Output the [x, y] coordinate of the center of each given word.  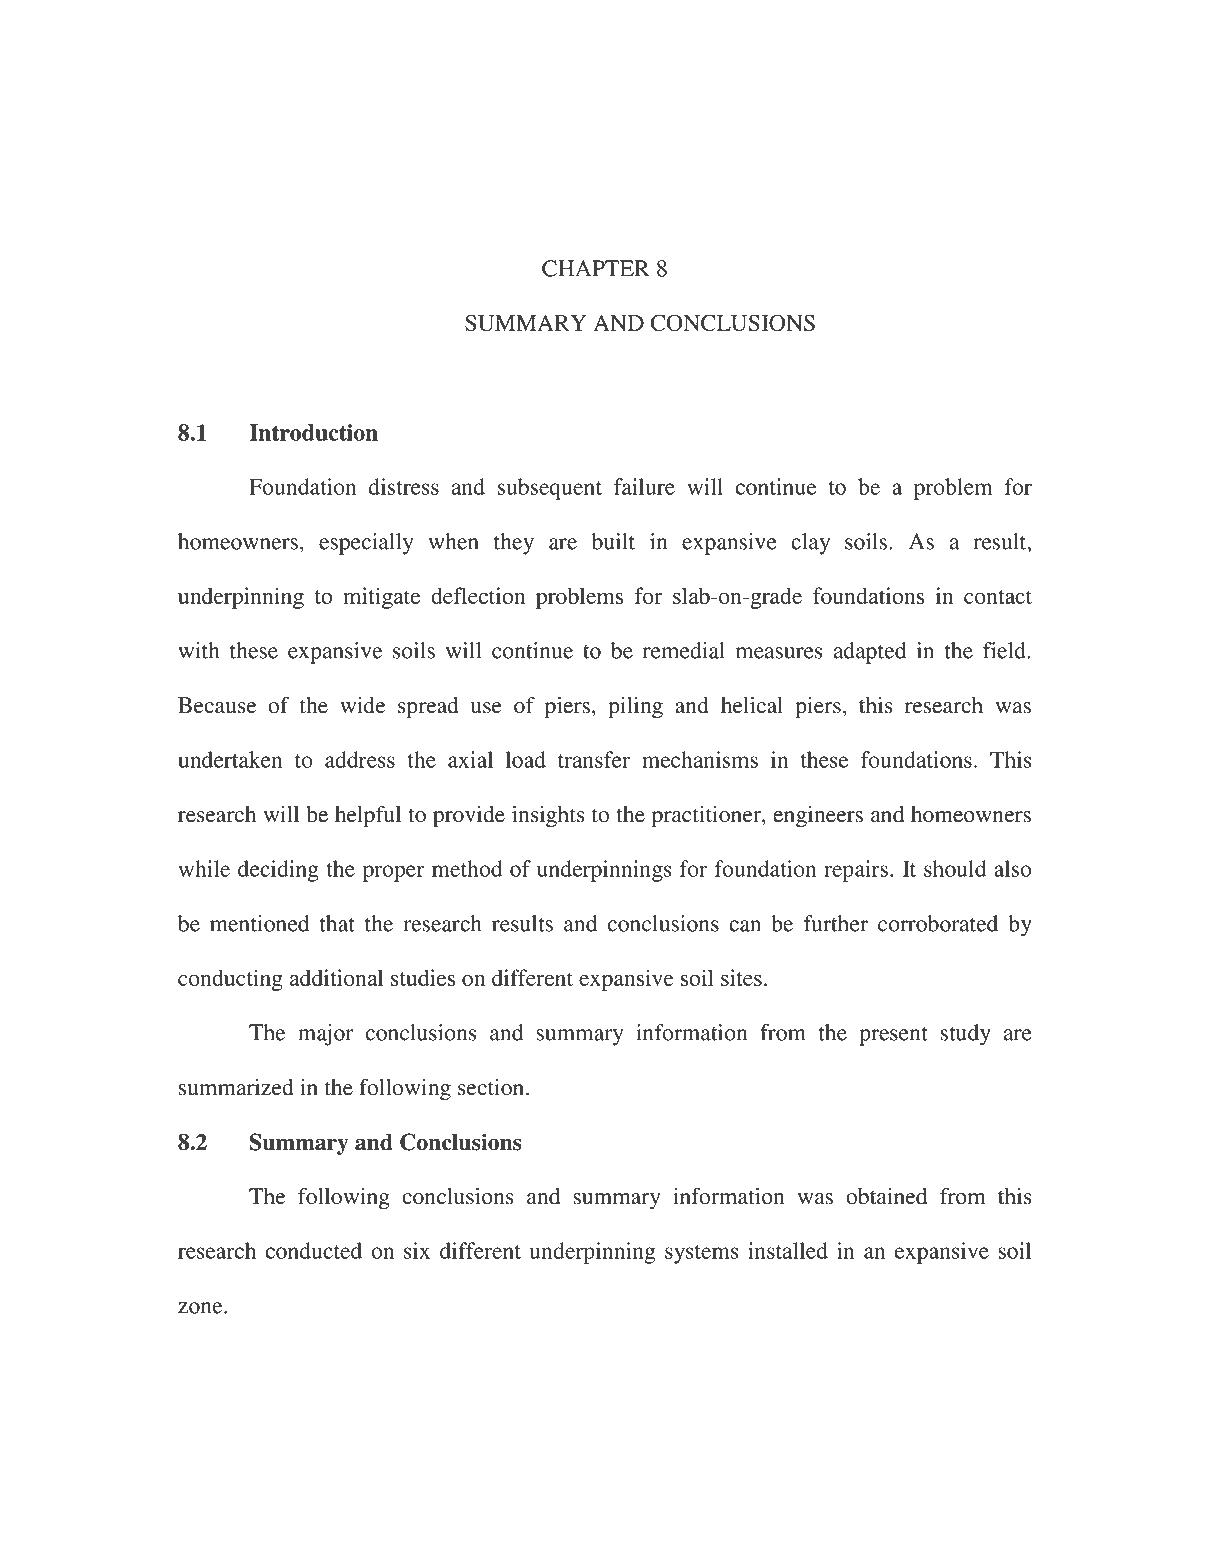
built [613, 541]
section [492, 1087]
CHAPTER [595, 268]
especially [366, 544]
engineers [818, 816]
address [360, 759]
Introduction [313, 432]
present [893, 1036]
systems [702, 1254]
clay [810, 544]
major [325, 1035]
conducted [314, 1250]
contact [998, 597]
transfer [594, 759]
